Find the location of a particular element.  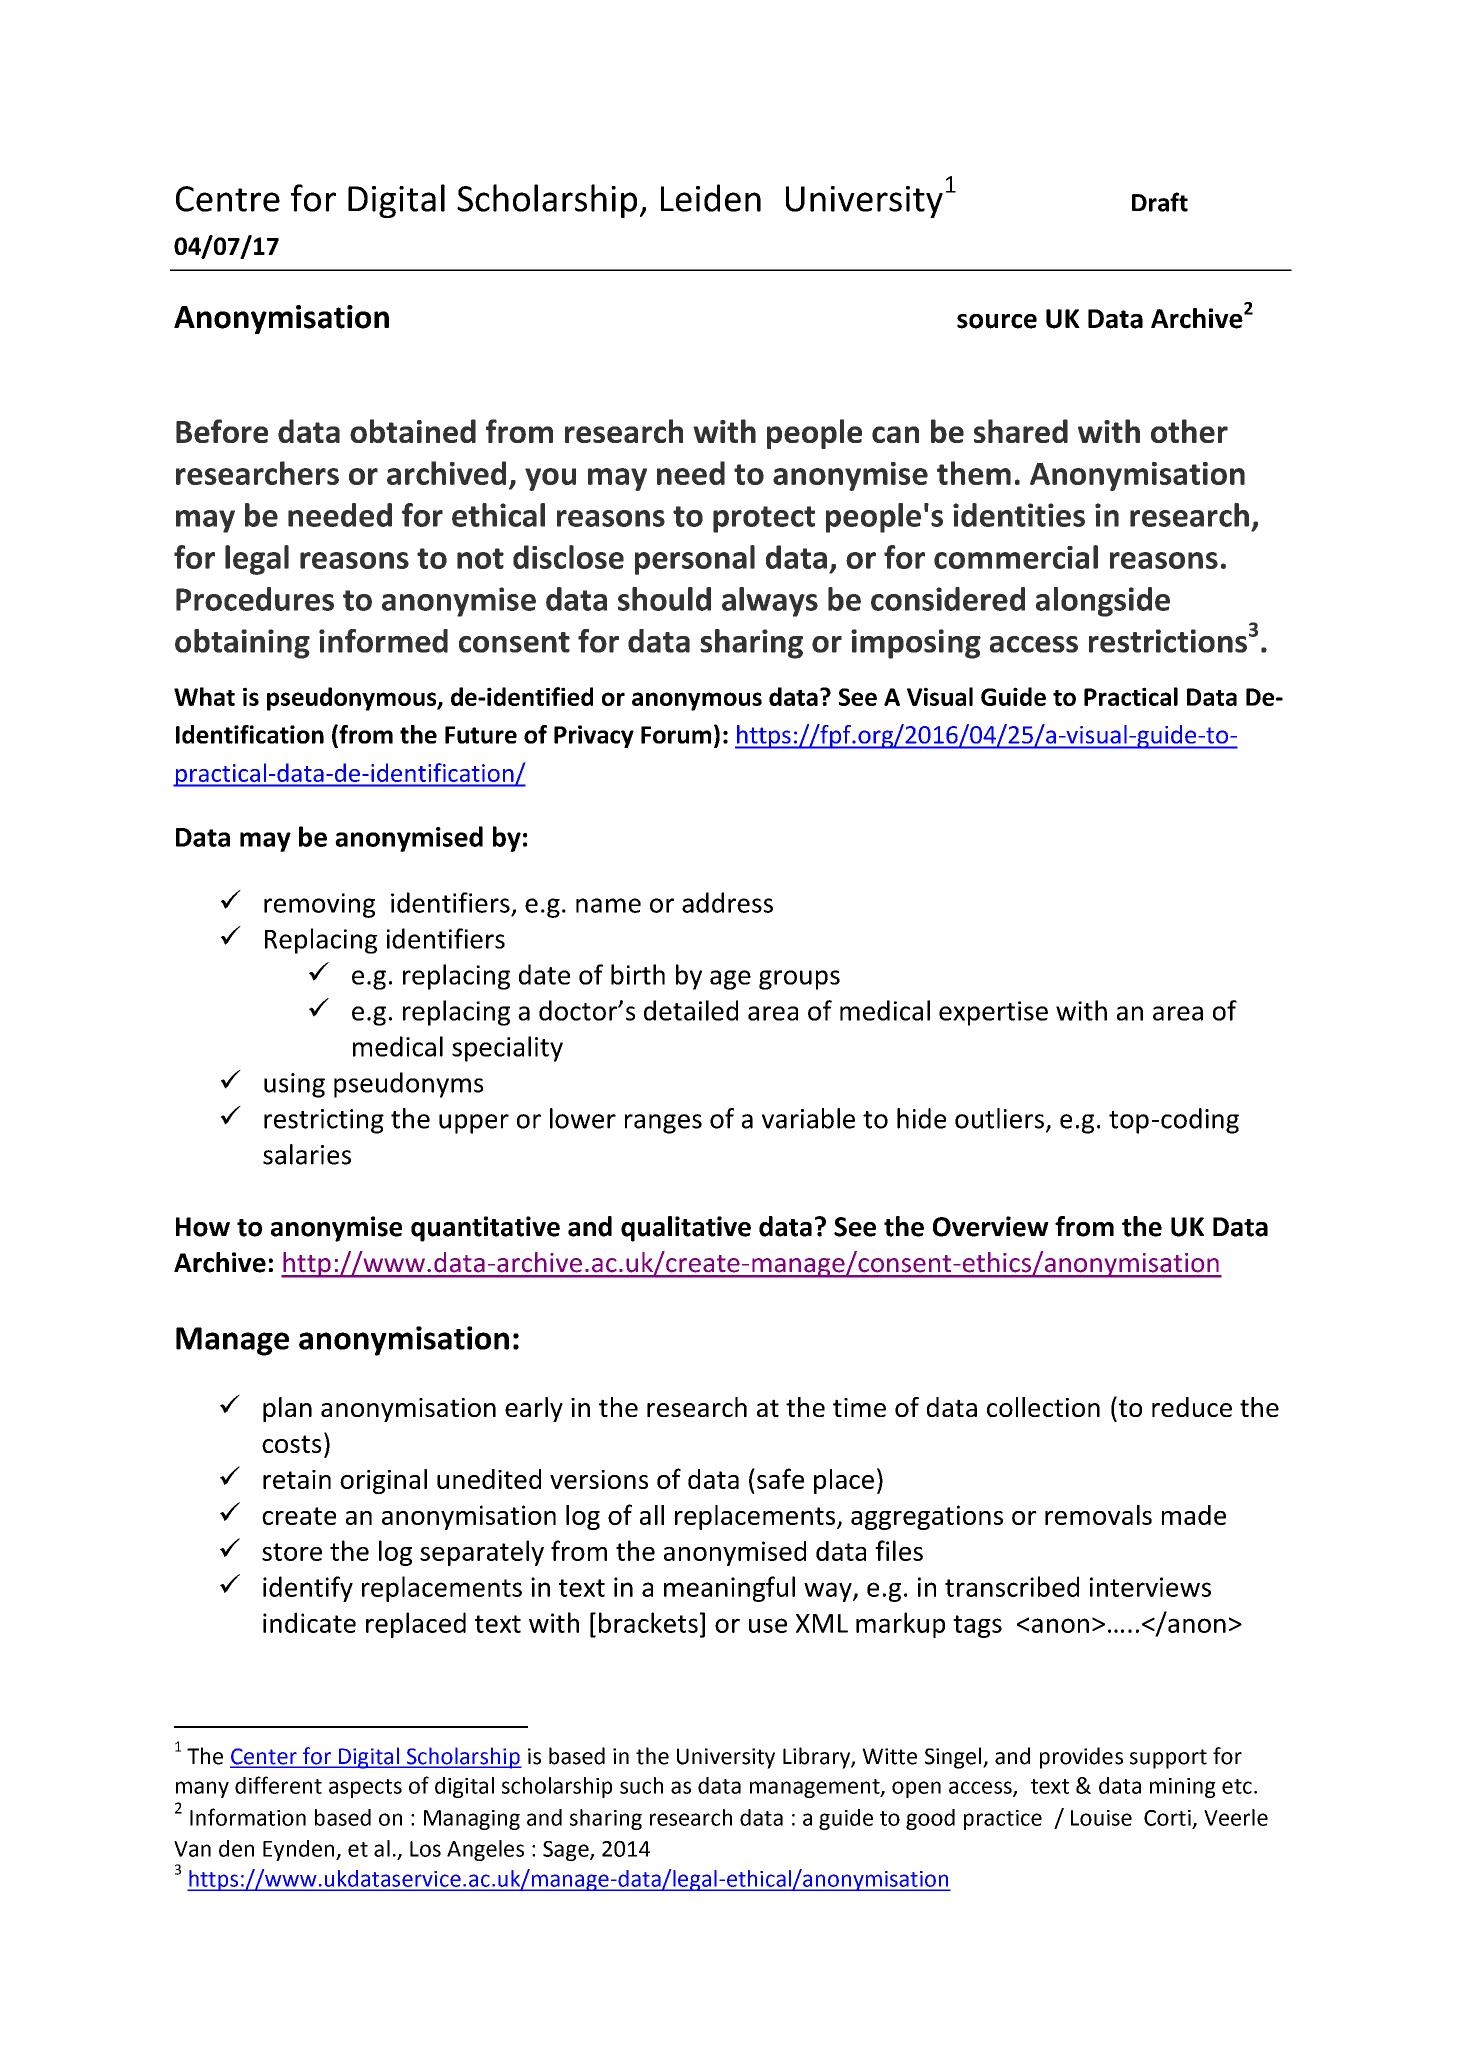

expertise is located at coordinates (993, 1013).
